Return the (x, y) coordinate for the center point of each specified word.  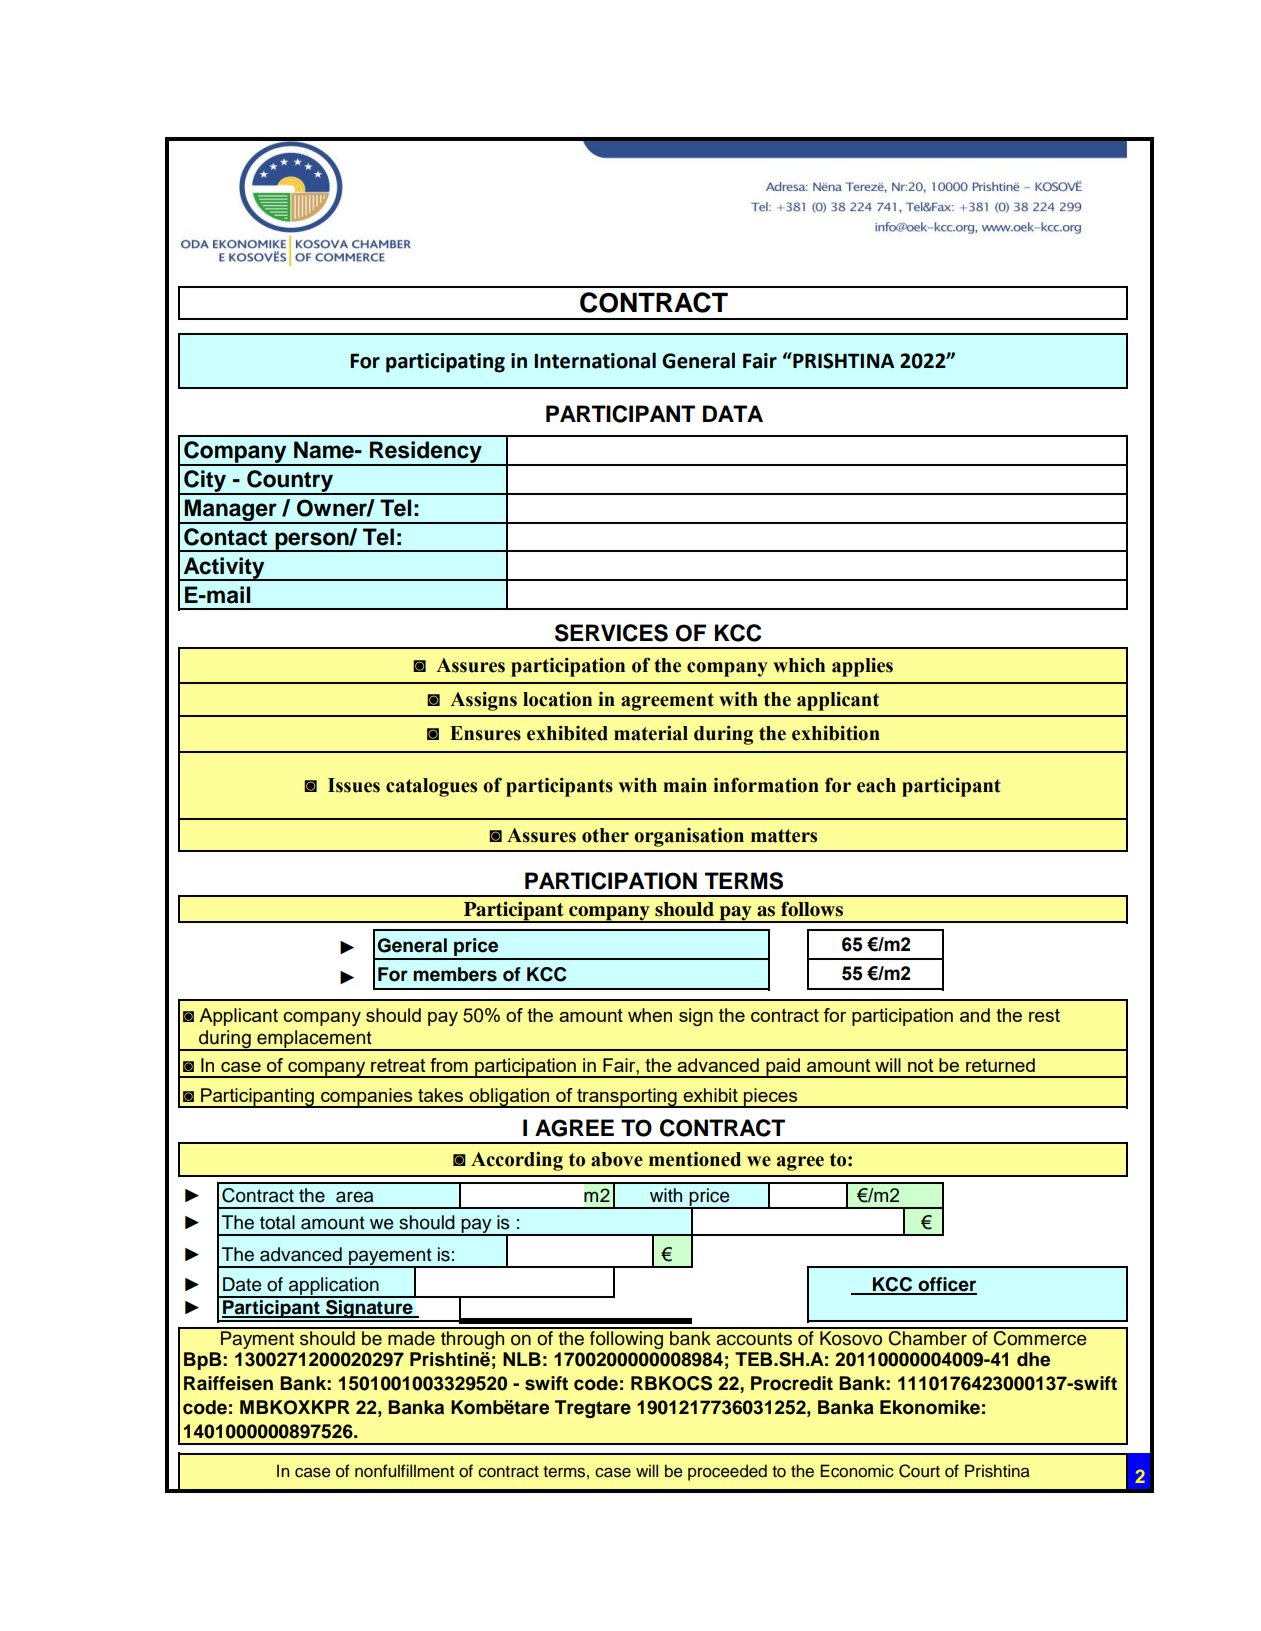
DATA (733, 413)
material (651, 733)
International (595, 360)
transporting (627, 1098)
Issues (354, 785)
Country (290, 482)
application (334, 1287)
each (876, 785)
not (921, 1065)
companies (367, 1098)
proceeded (727, 1472)
